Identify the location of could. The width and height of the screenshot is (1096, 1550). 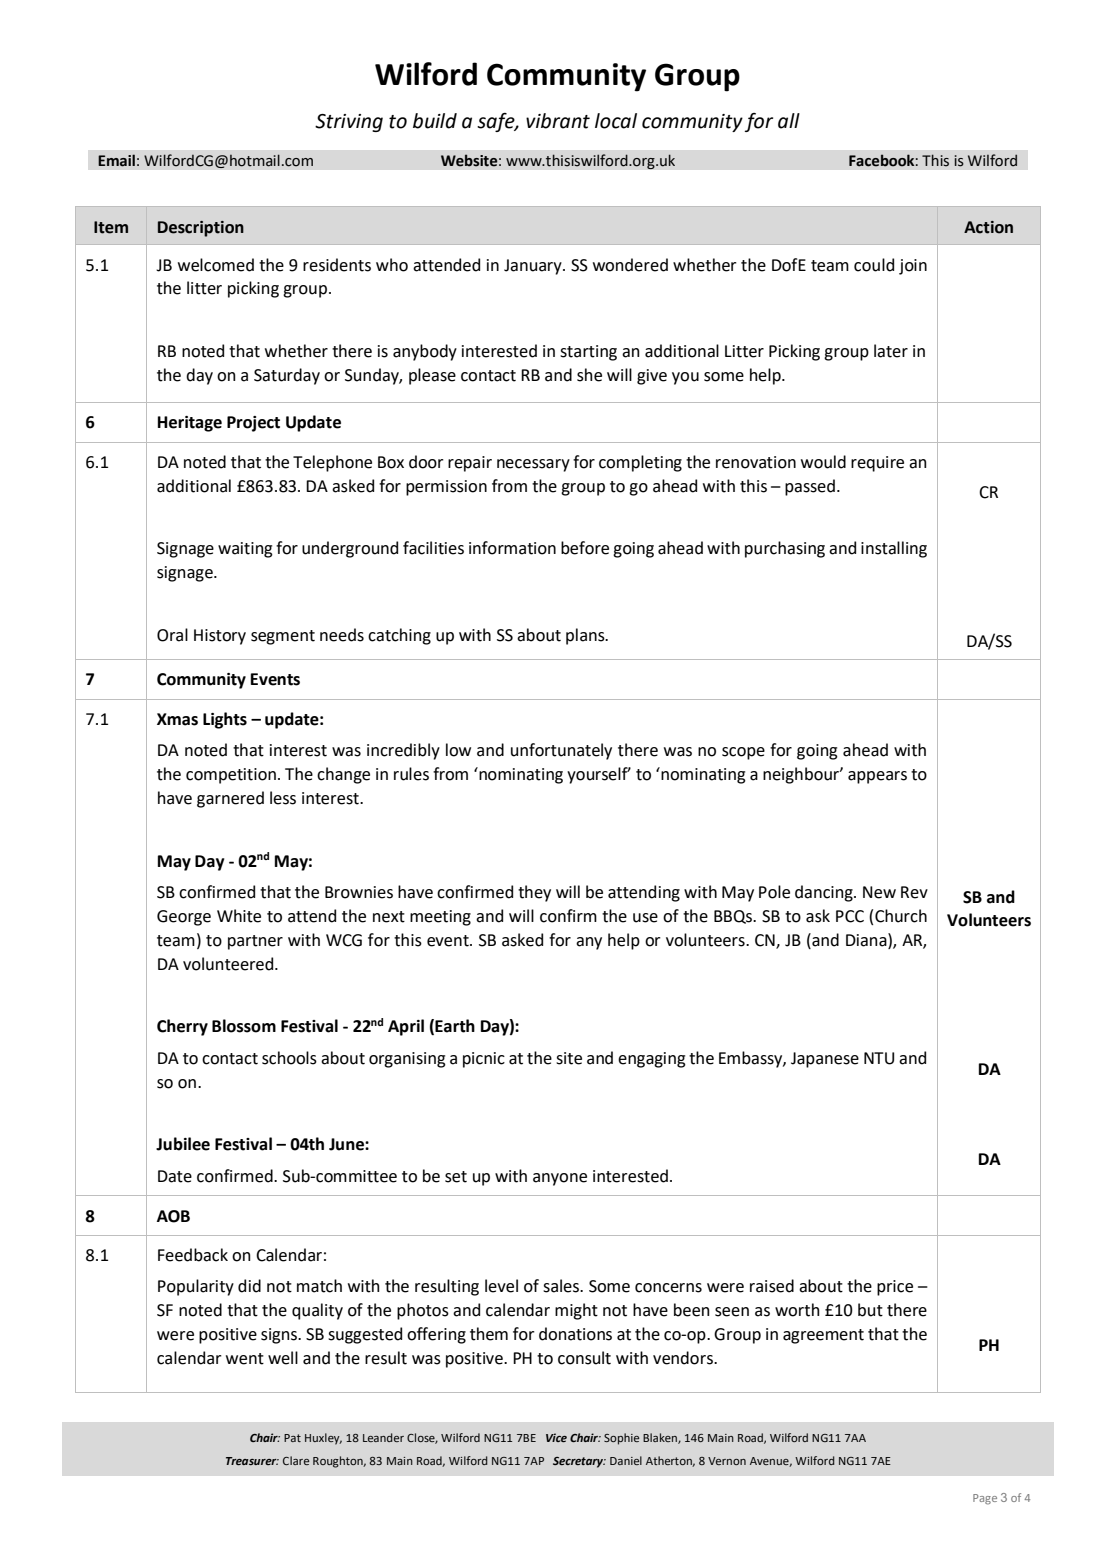
(874, 265).
